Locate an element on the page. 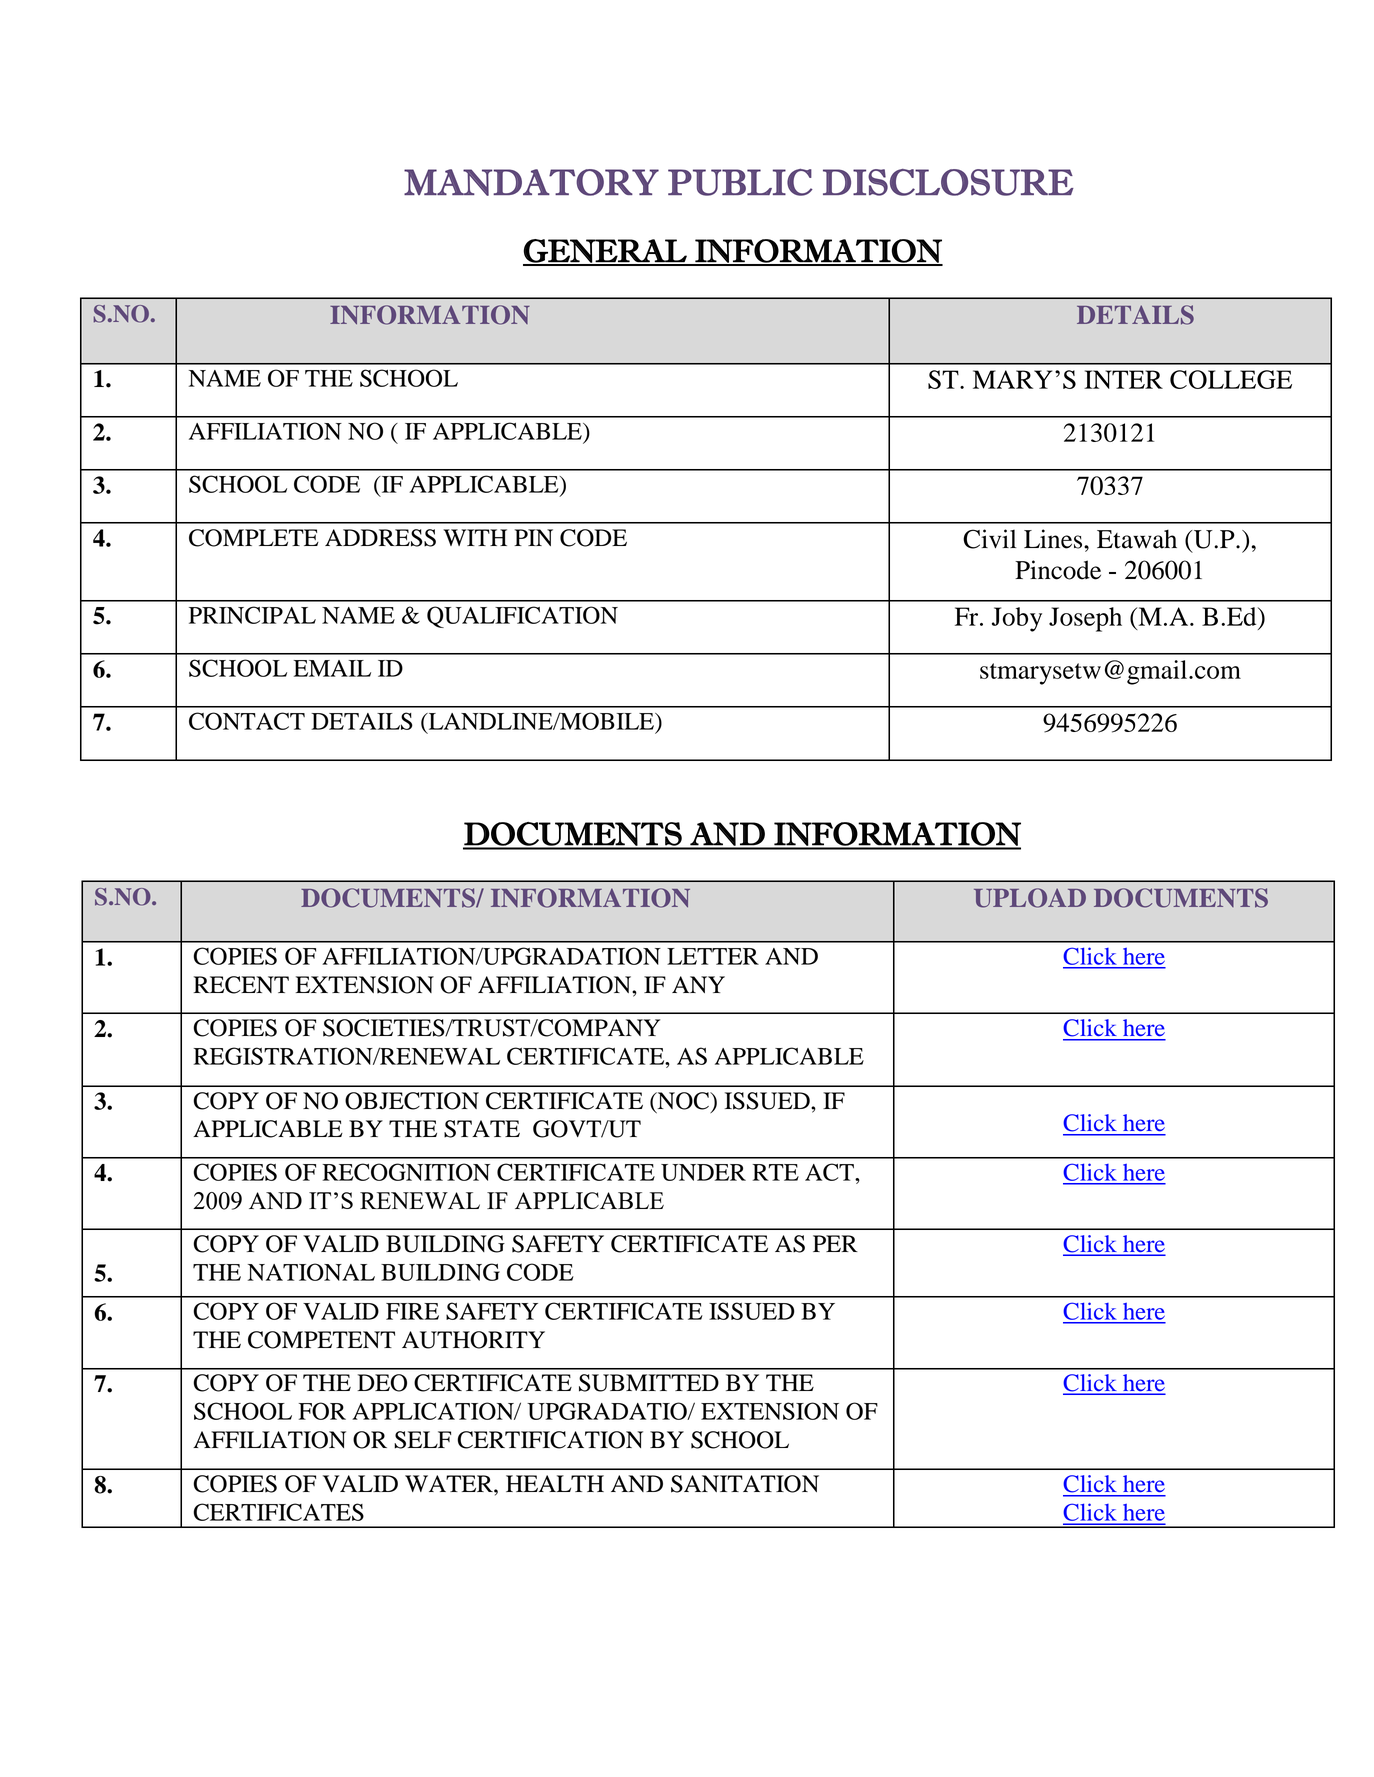 The width and height of the document is (1374, 1777). PUBLIC is located at coordinates (740, 182).
